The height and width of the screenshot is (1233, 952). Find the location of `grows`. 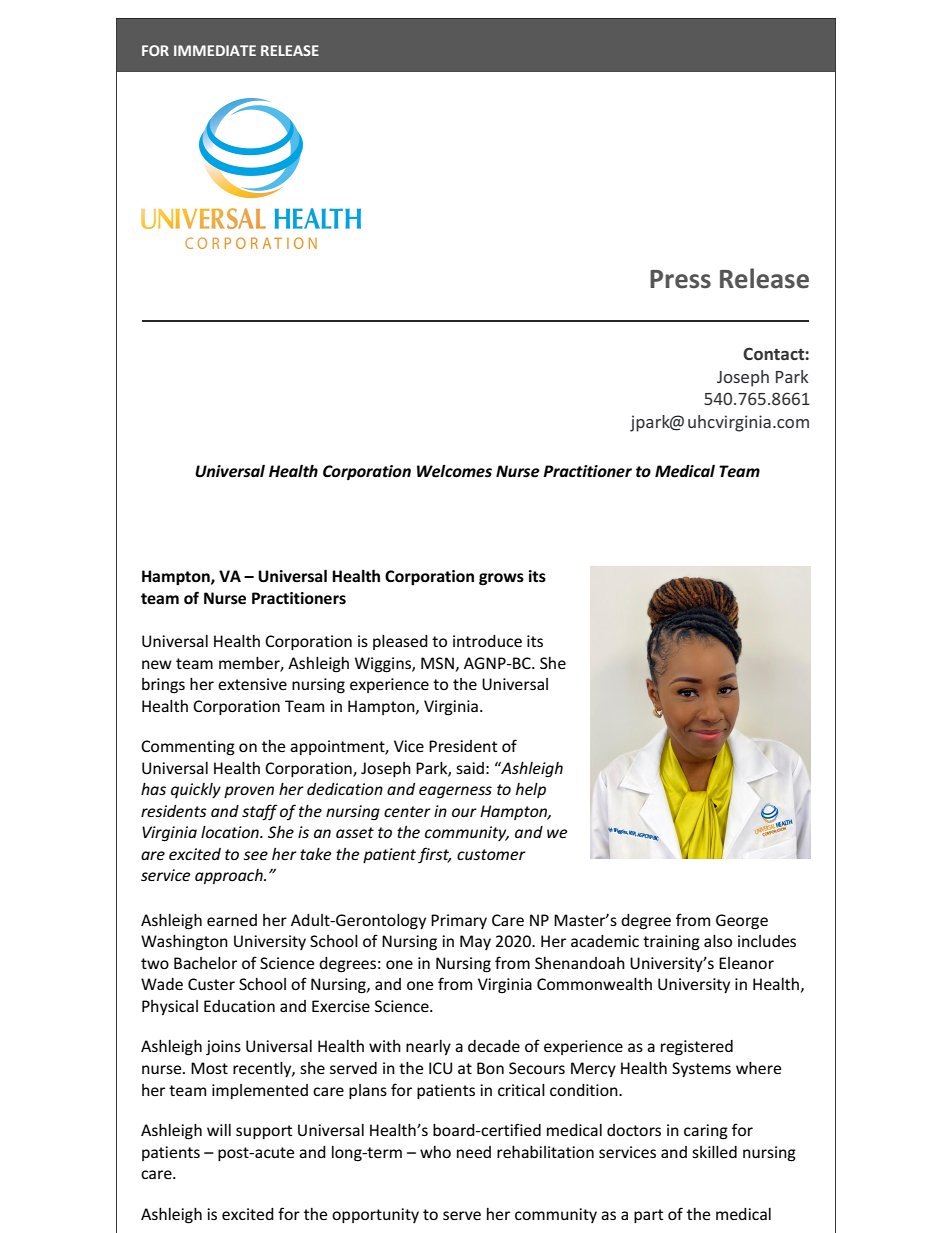

grows is located at coordinates (501, 579).
